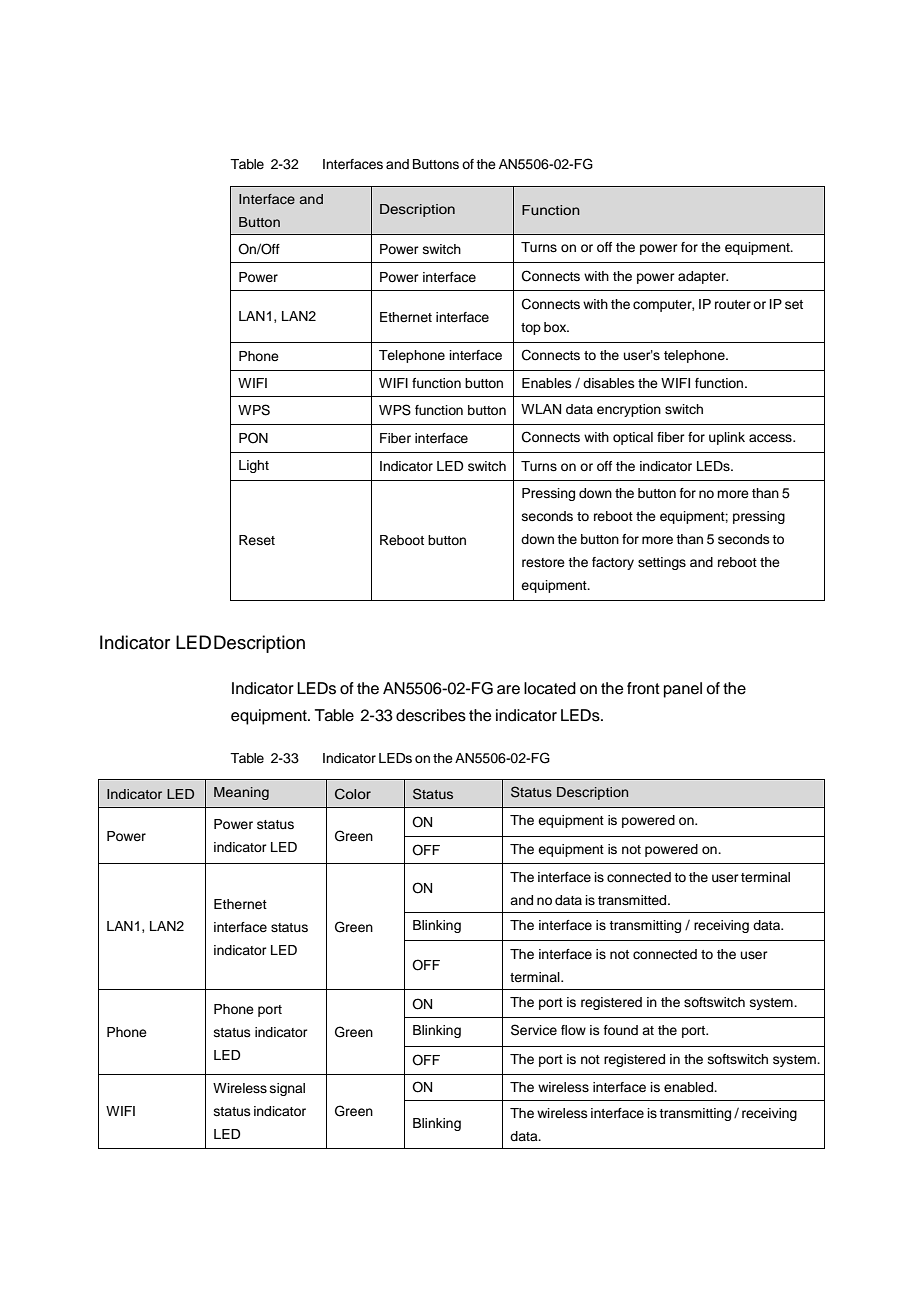 This screenshot has height=1307, width=924. What do you see at coordinates (287, 1089) in the screenshot?
I see `signal` at bounding box center [287, 1089].
